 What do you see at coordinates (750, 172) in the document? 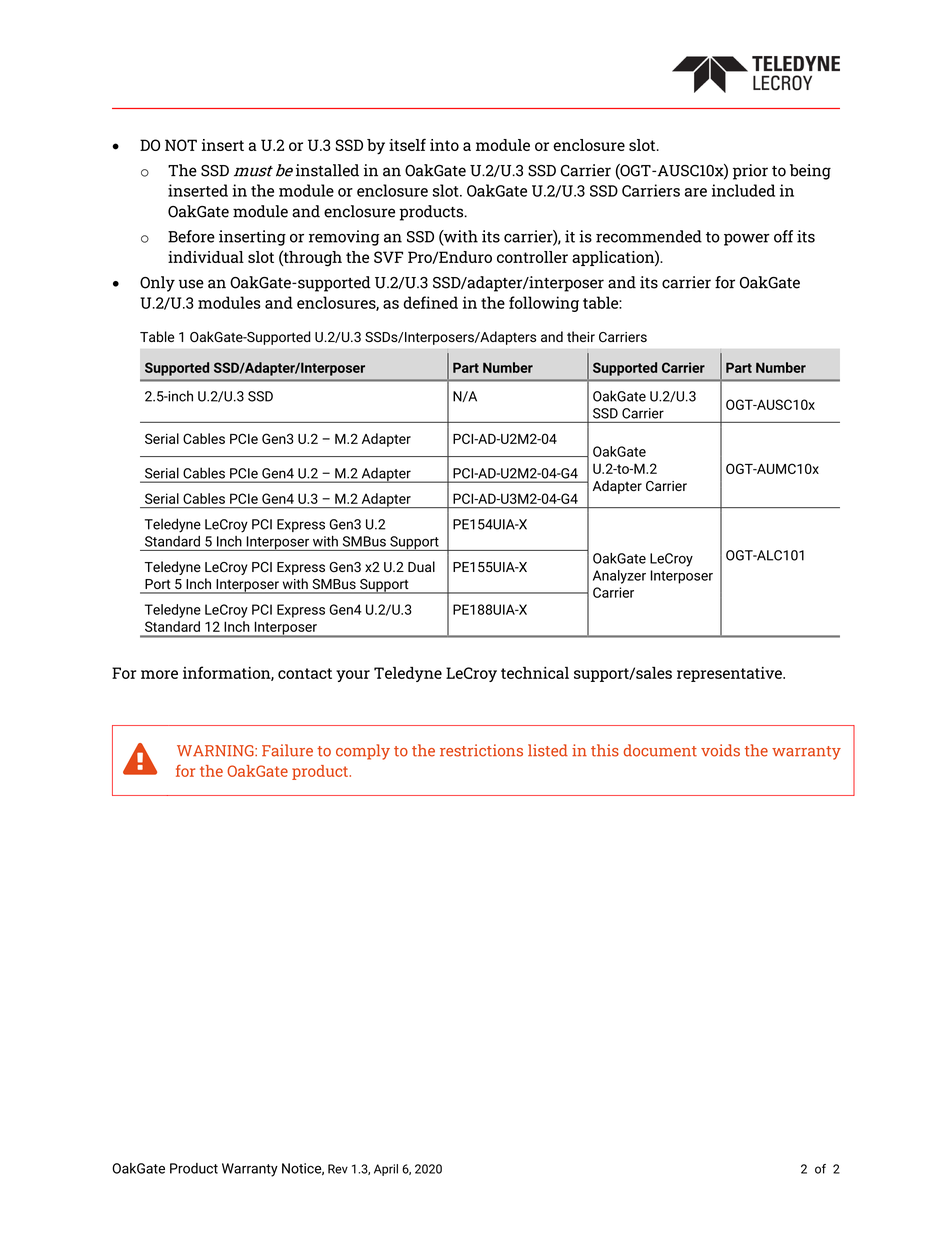
I see `prior` at bounding box center [750, 172].
